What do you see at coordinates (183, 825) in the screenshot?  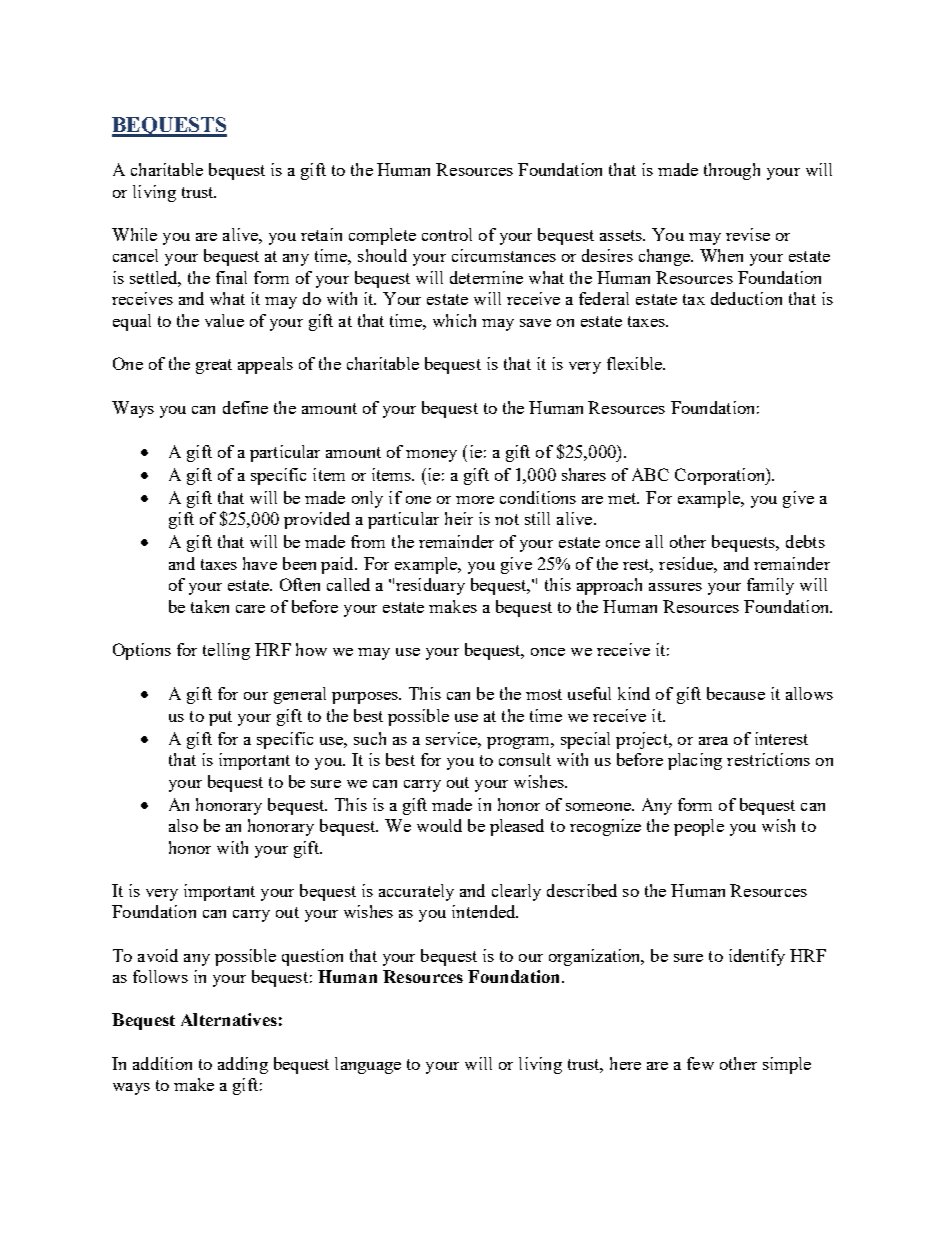 I see `also` at bounding box center [183, 825].
